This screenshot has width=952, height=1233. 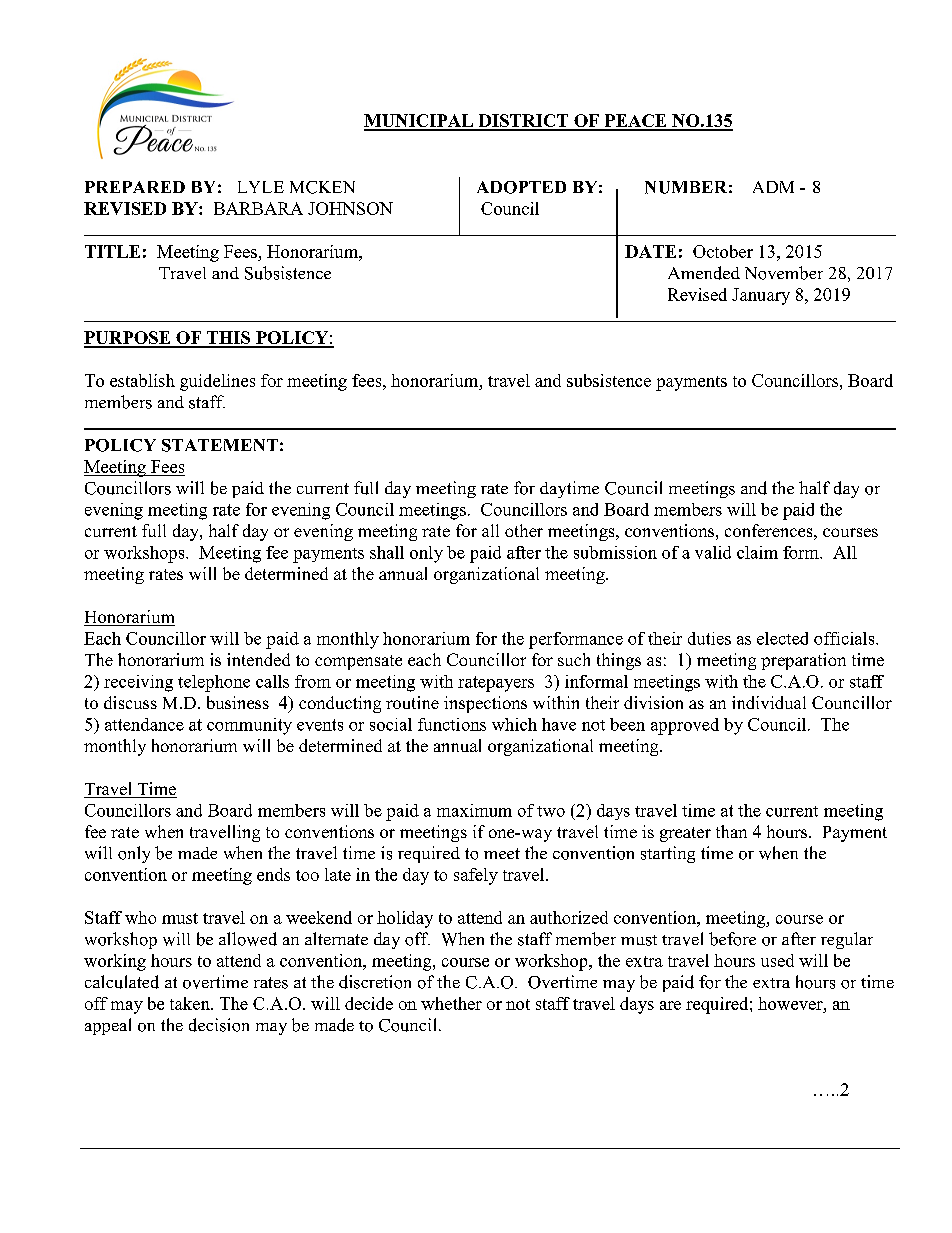 I want to click on shall, so click(x=387, y=552).
